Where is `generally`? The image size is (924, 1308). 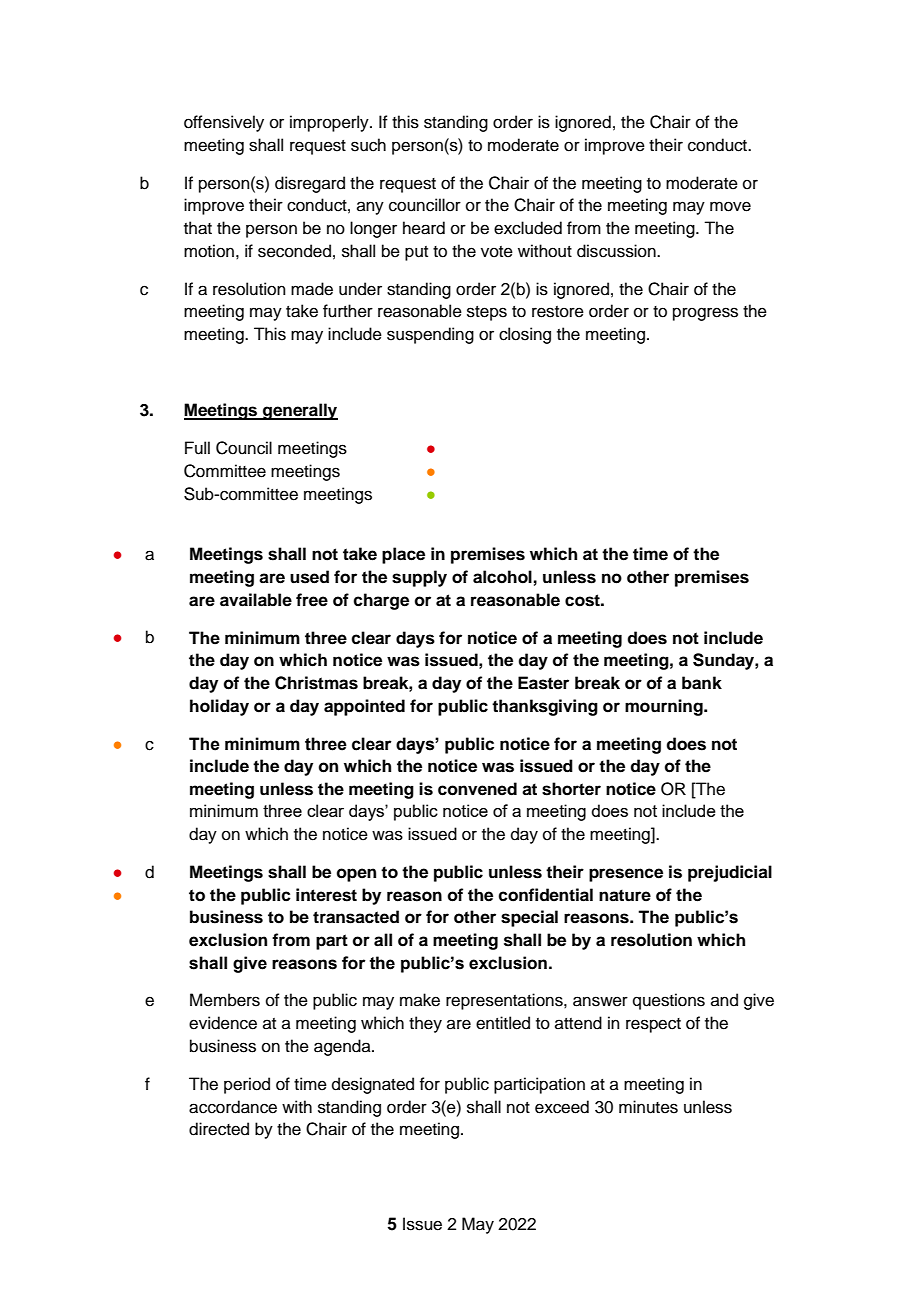
generally is located at coordinates (299, 411).
